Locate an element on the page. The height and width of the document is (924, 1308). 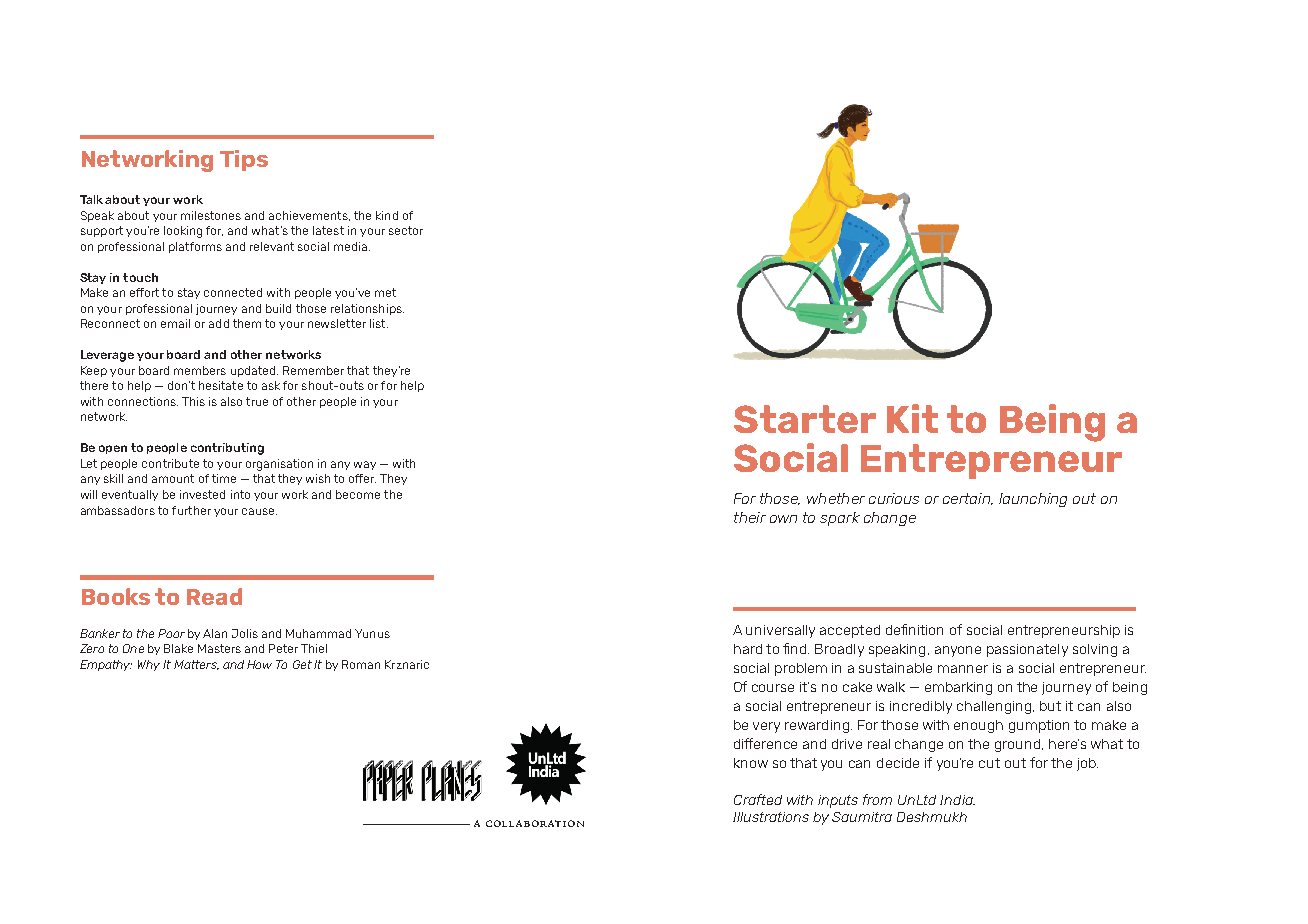
sector is located at coordinates (406, 230).
